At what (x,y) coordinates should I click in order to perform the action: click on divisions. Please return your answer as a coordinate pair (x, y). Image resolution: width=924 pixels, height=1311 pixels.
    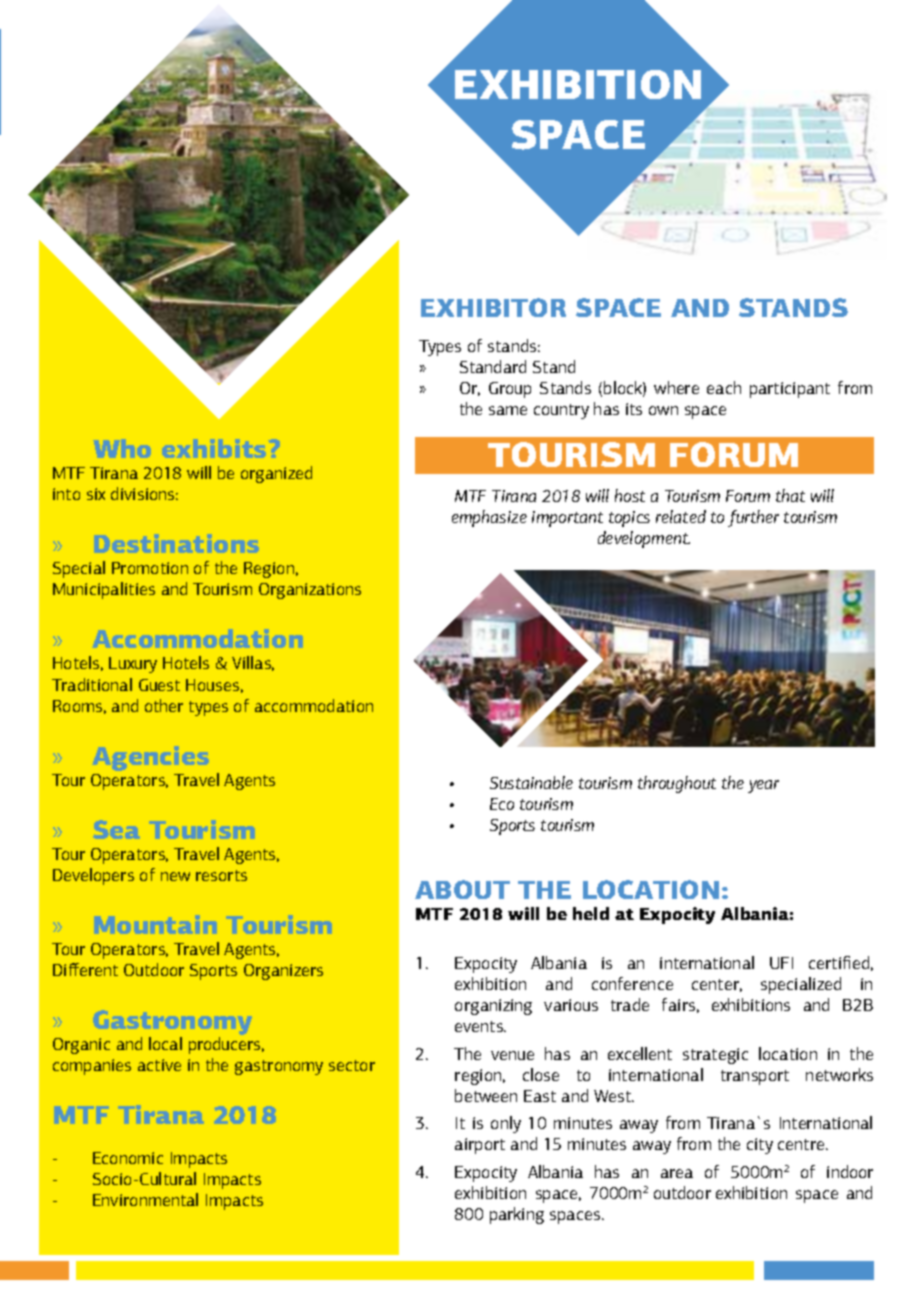
    Looking at the image, I should click on (144, 493).
